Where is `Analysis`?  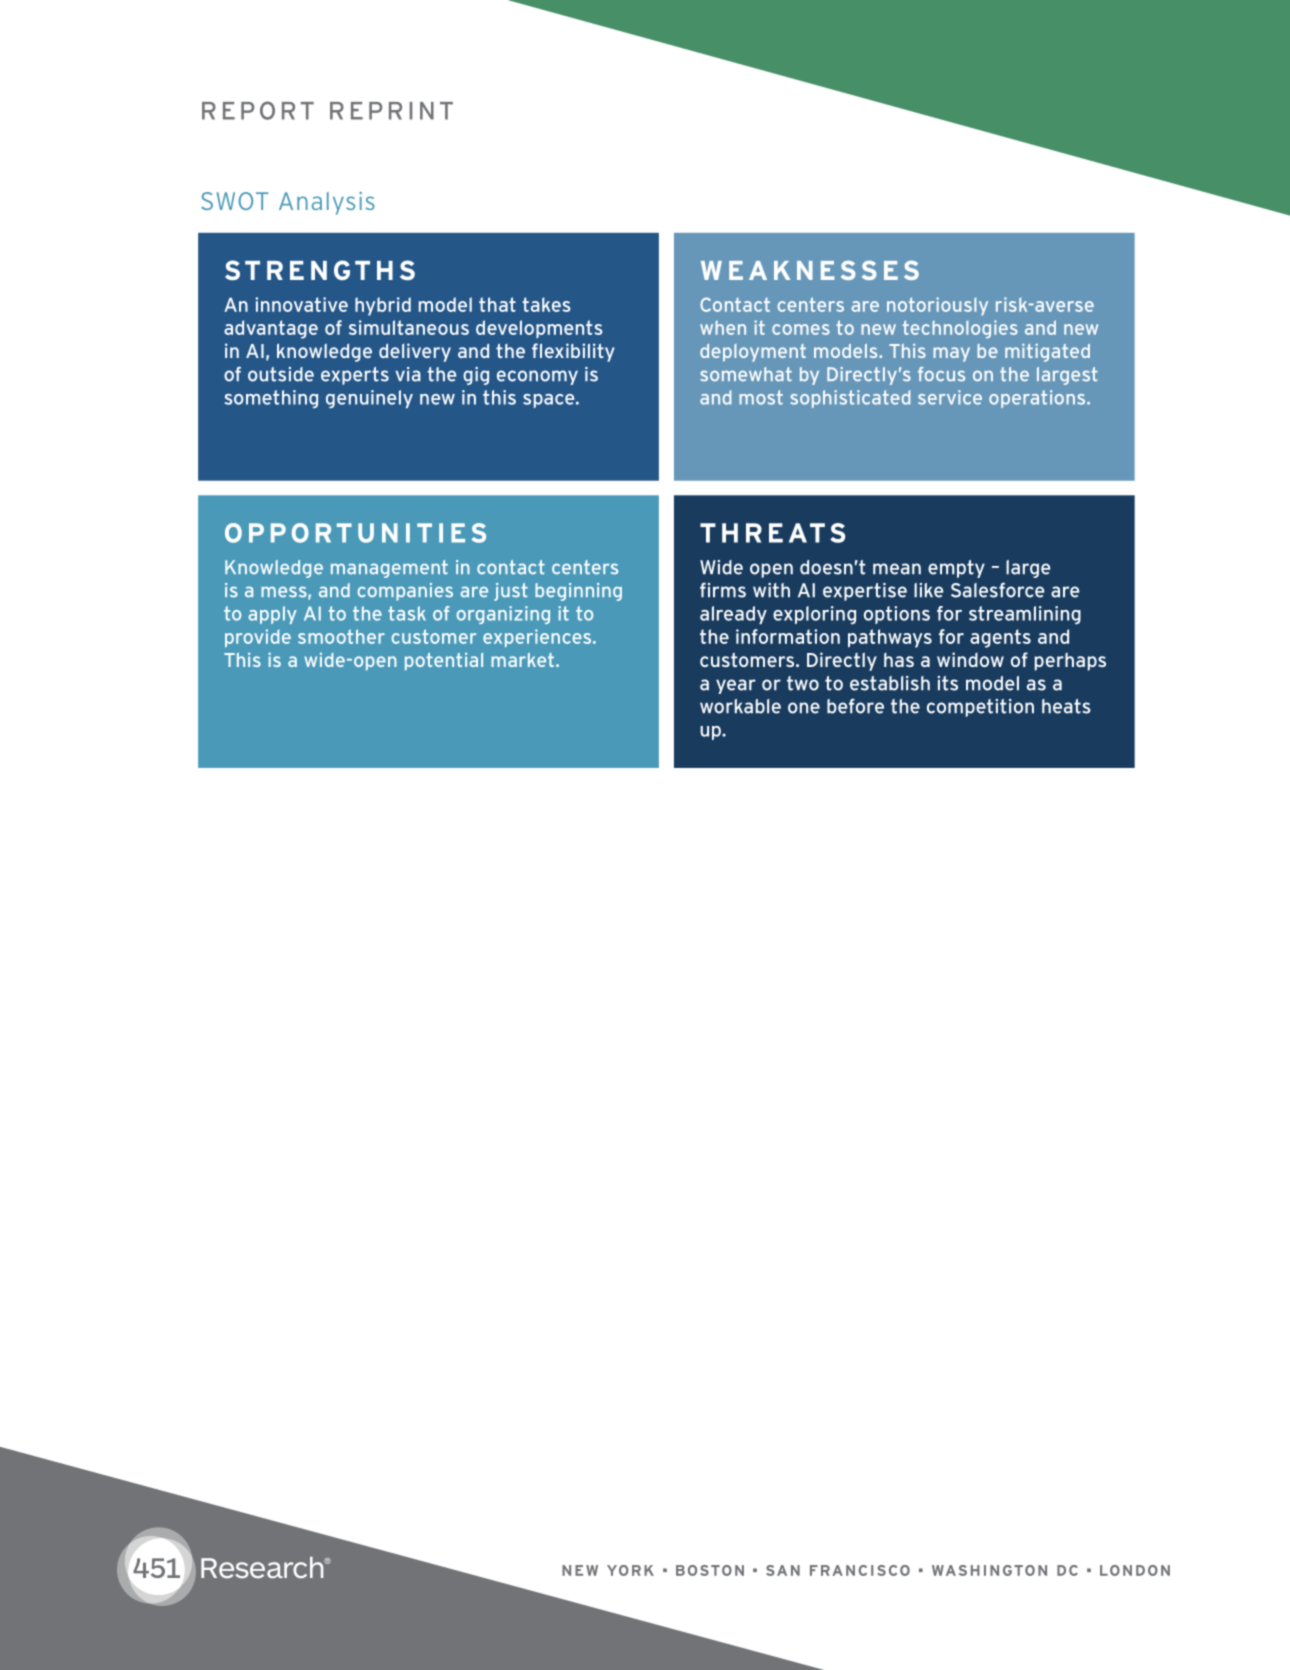
Analysis is located at coordinates (327, 203).
